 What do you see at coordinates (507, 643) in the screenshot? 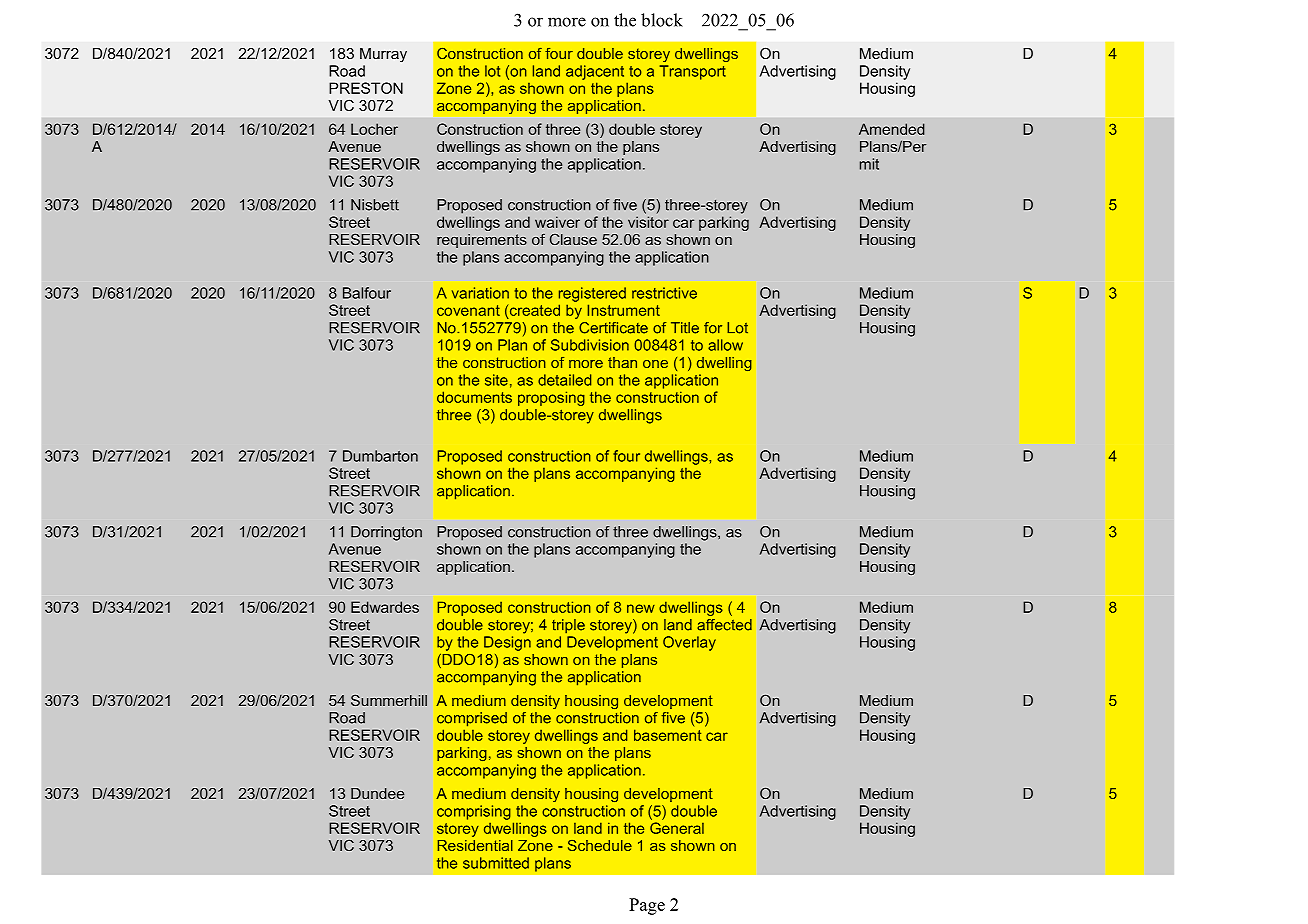
I see `Design` at bounding box center [507, 643].
